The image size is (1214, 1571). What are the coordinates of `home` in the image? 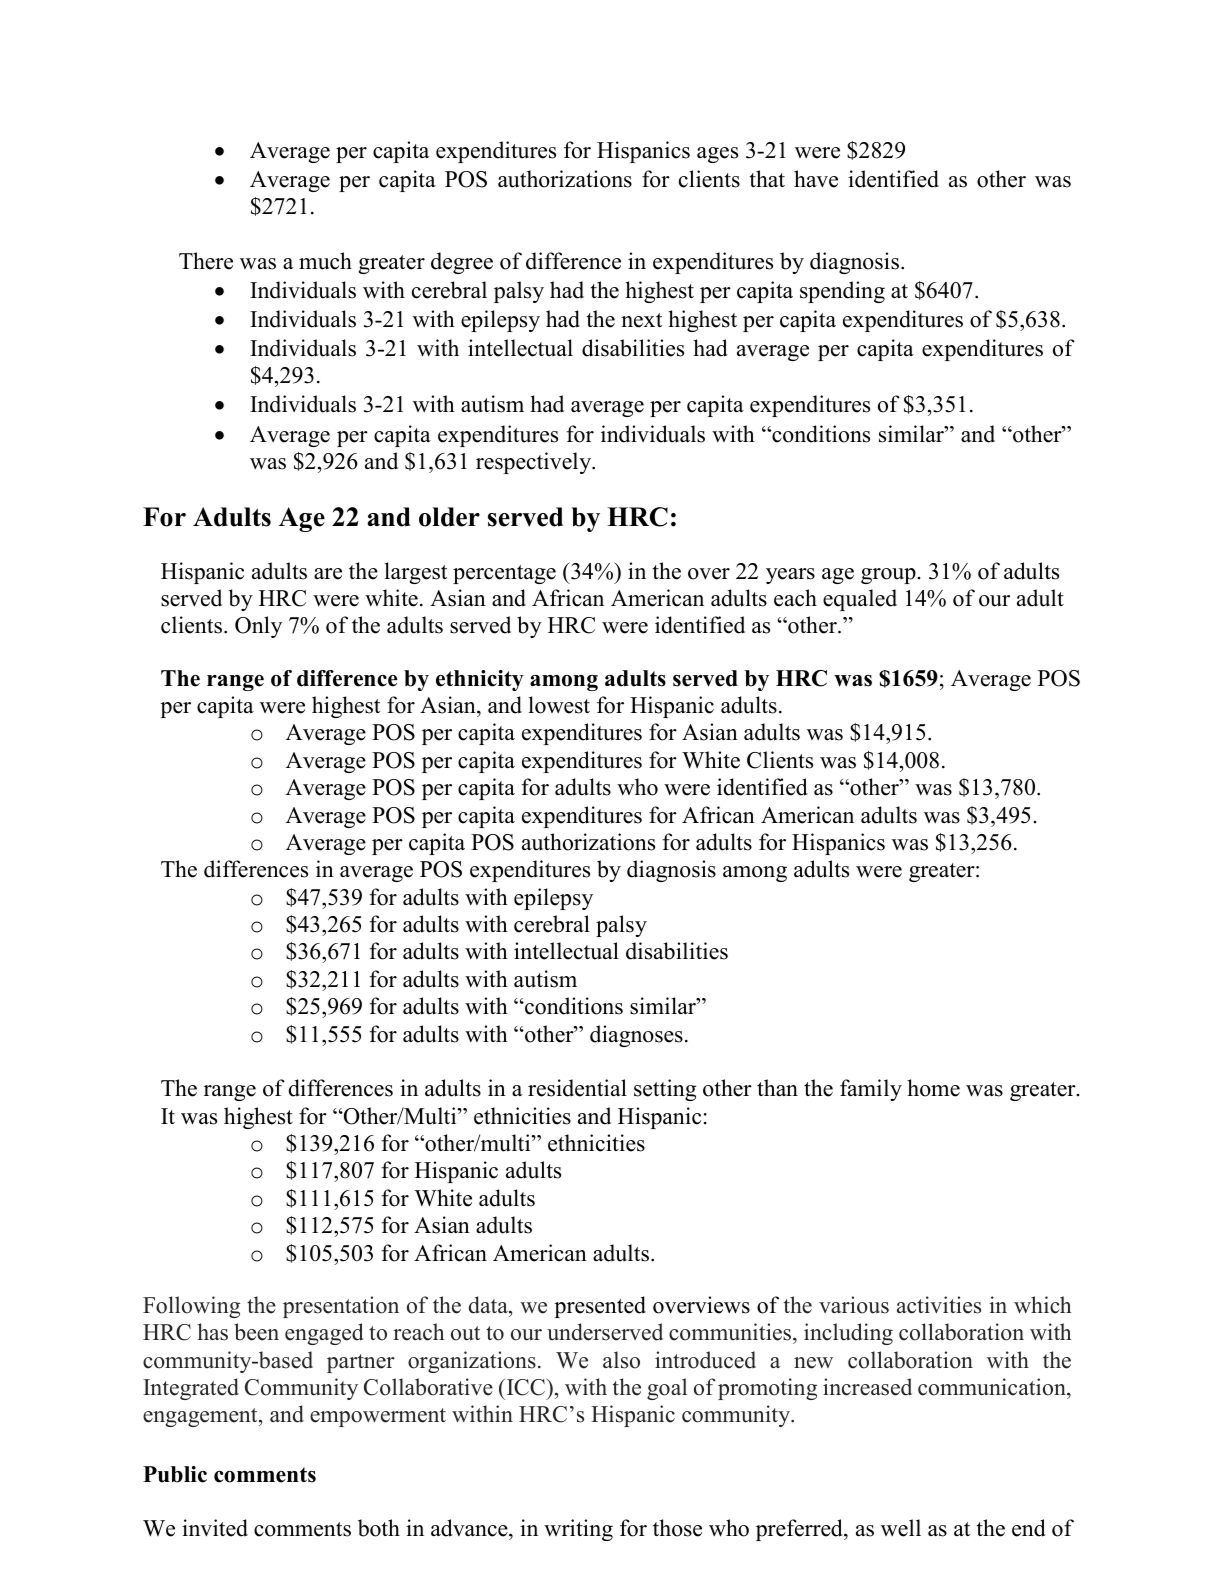 It's located at (933, 1088).
